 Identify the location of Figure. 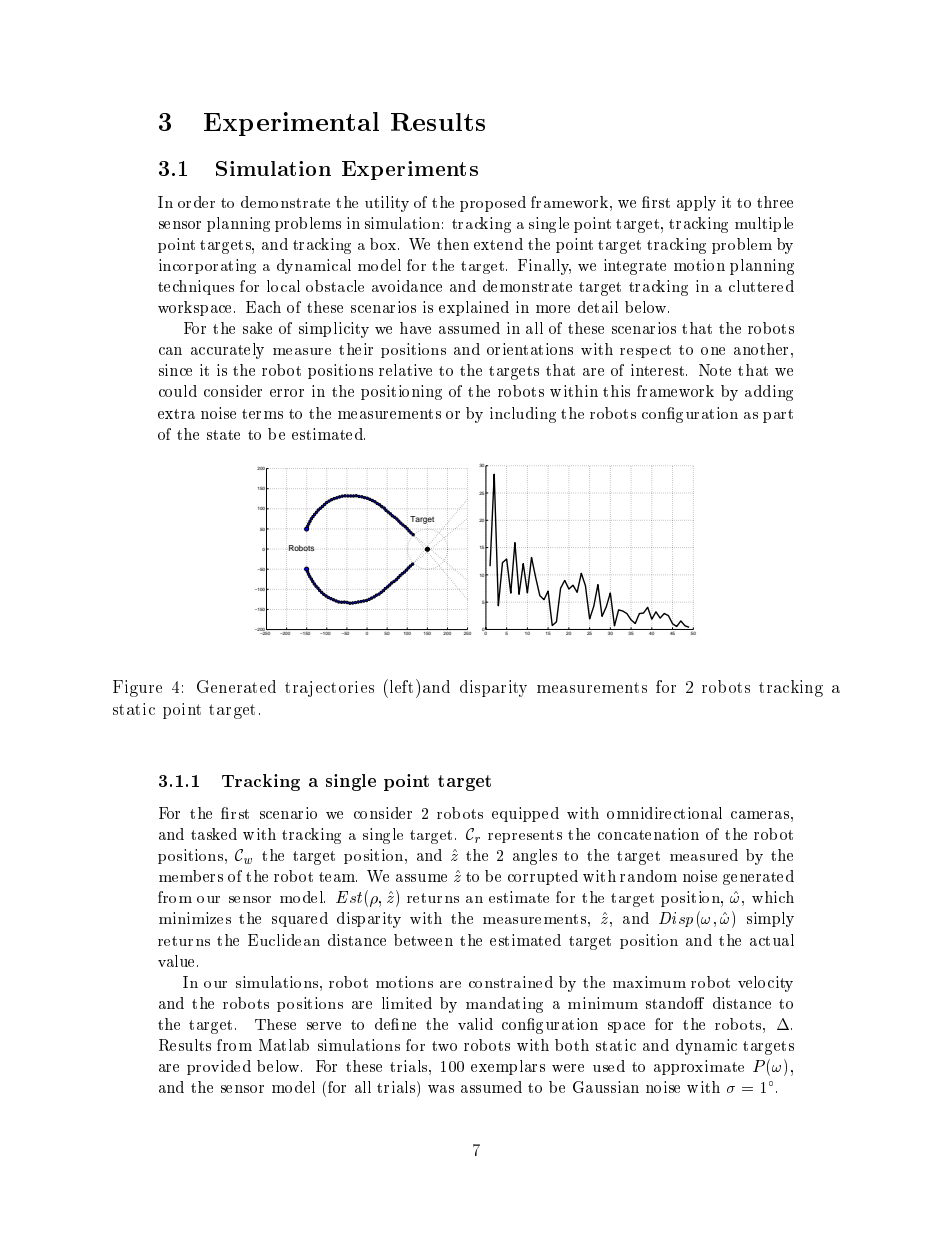
(137, 688).
